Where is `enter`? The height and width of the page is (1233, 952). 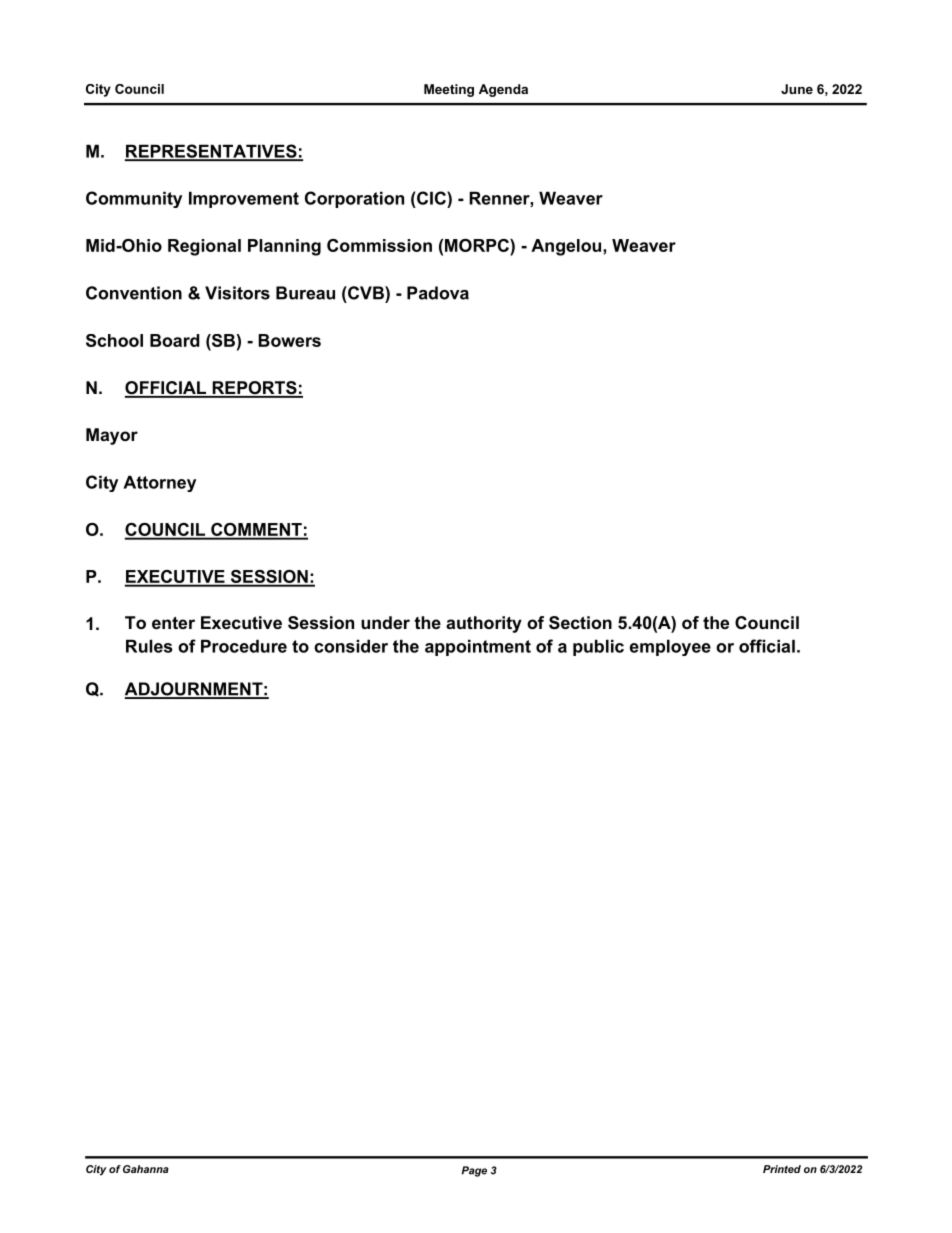
enter is located at coordinates (173, 623).
